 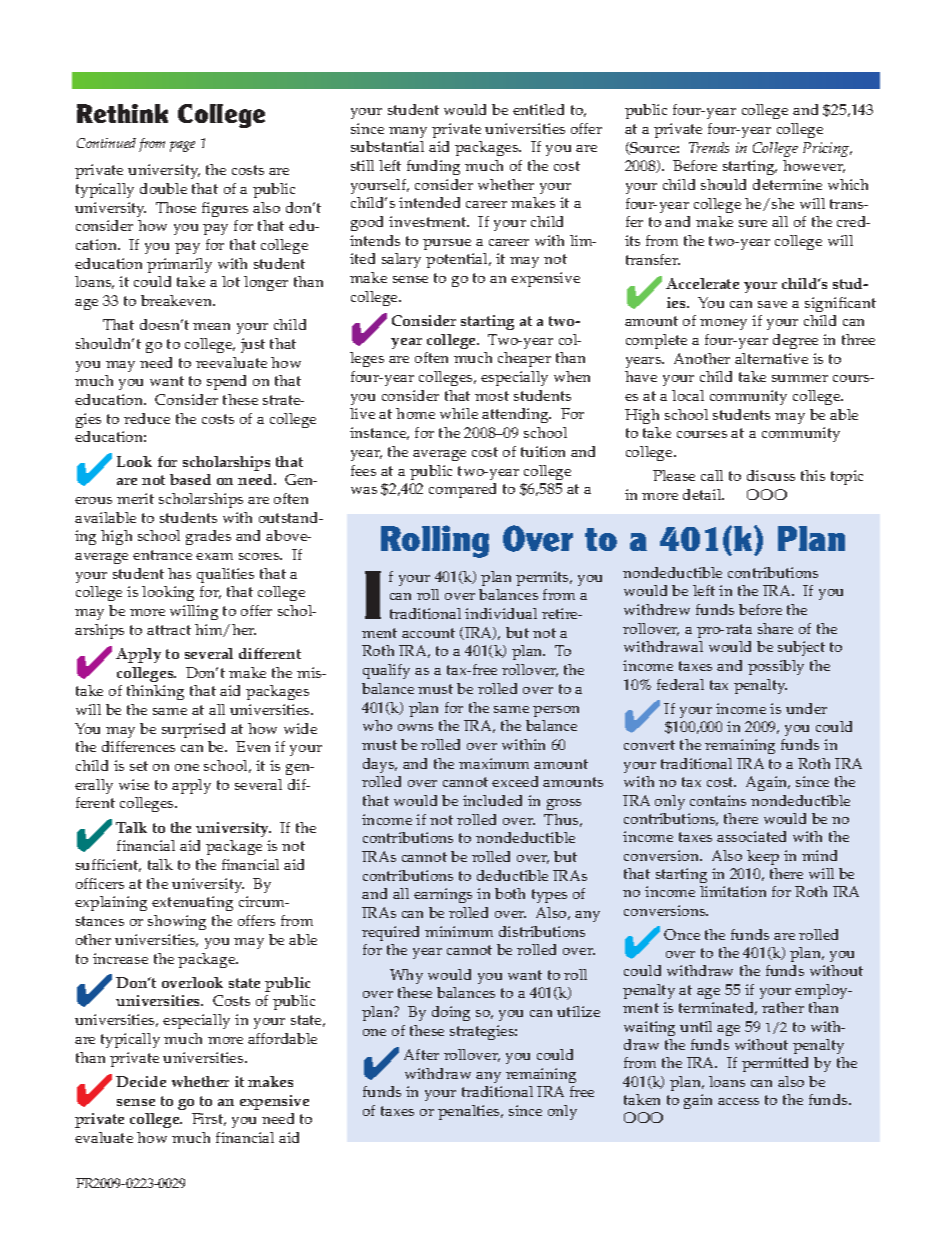 What do you see at coordinates (209, 1119) in the screenshot?
I see `First` at bounding box center [209, 1119].
